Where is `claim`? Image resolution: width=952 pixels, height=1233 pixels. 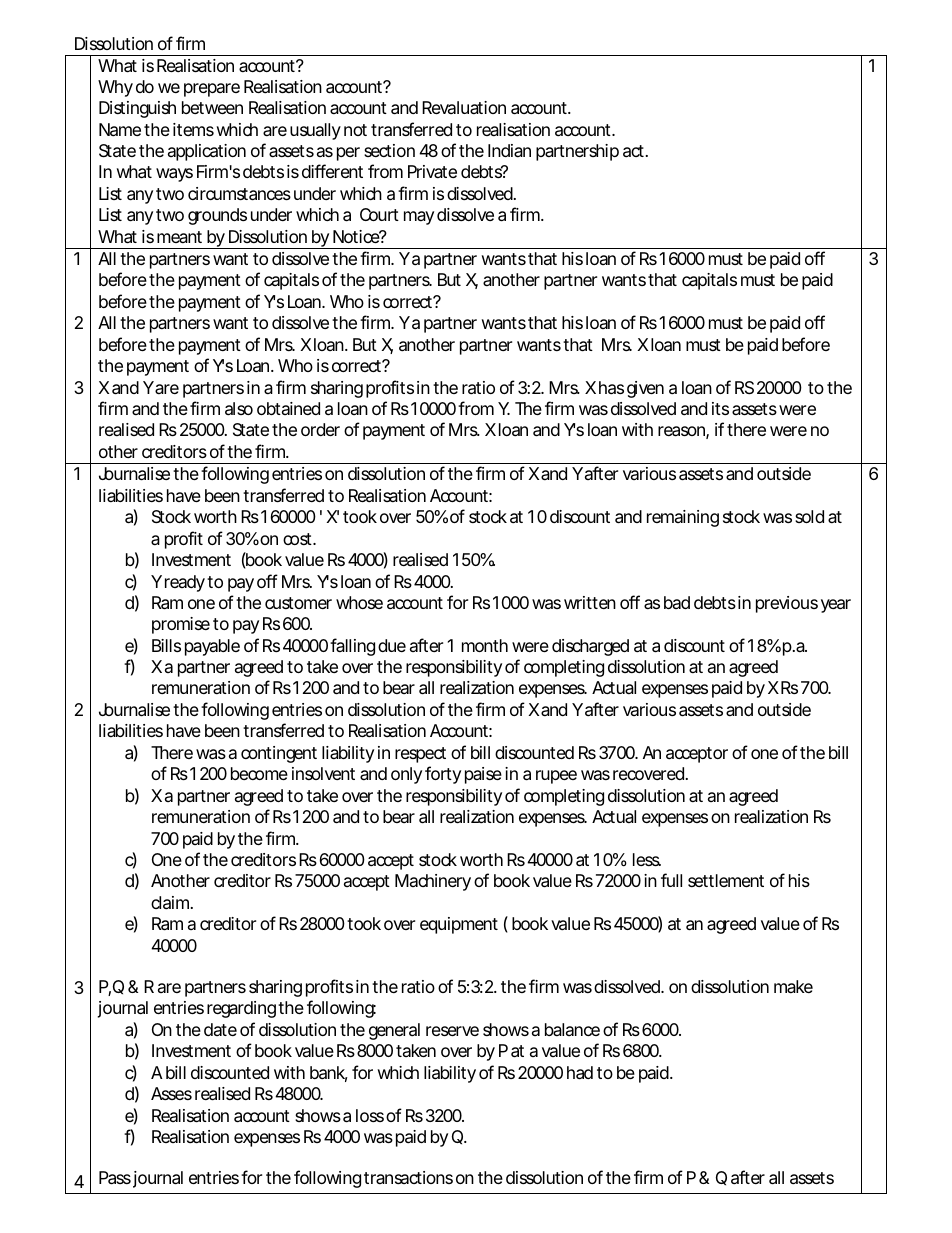
claim is located at coordinates (171, 903).
